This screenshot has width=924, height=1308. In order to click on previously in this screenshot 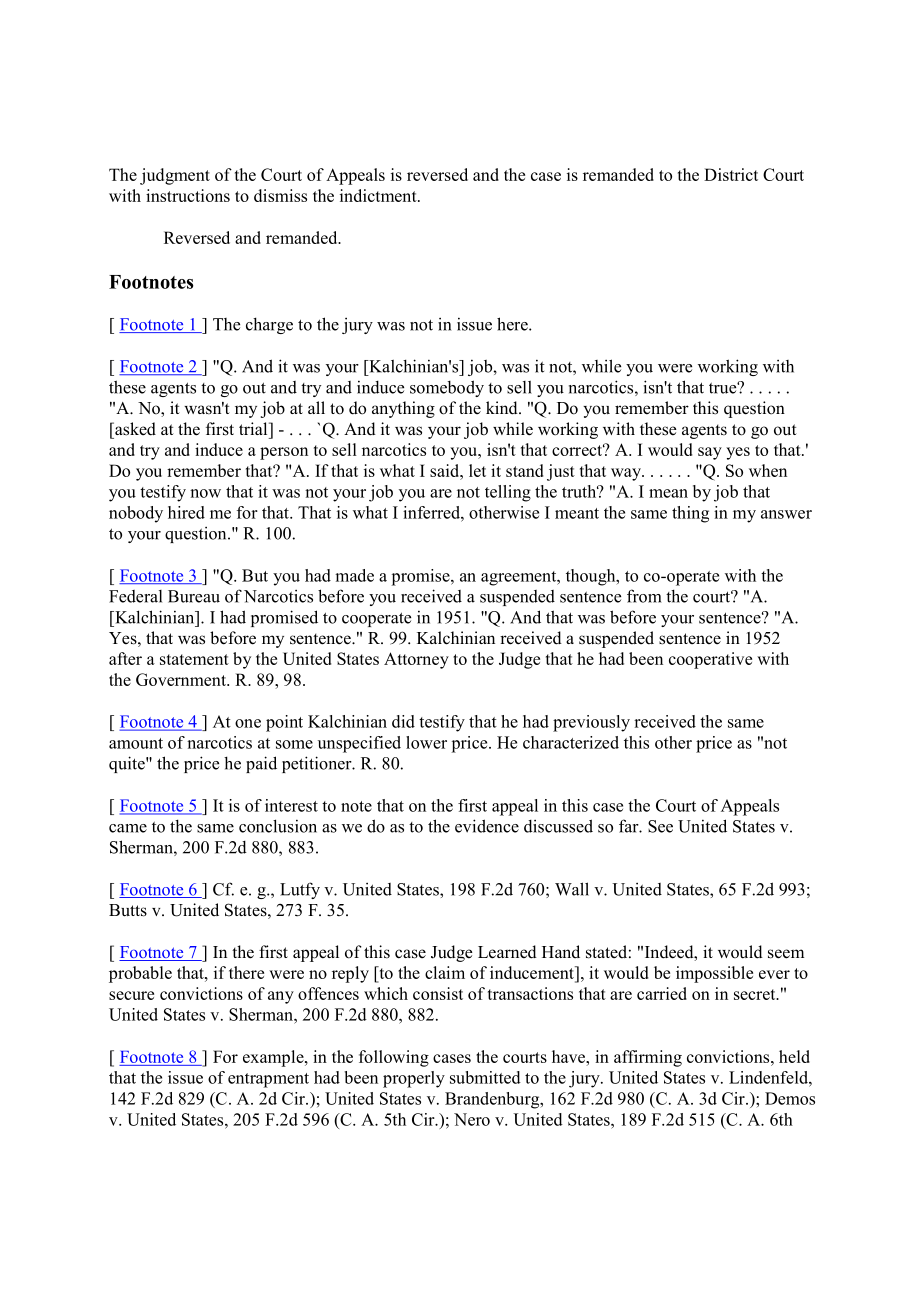, I will do `click(591, 723)`.
